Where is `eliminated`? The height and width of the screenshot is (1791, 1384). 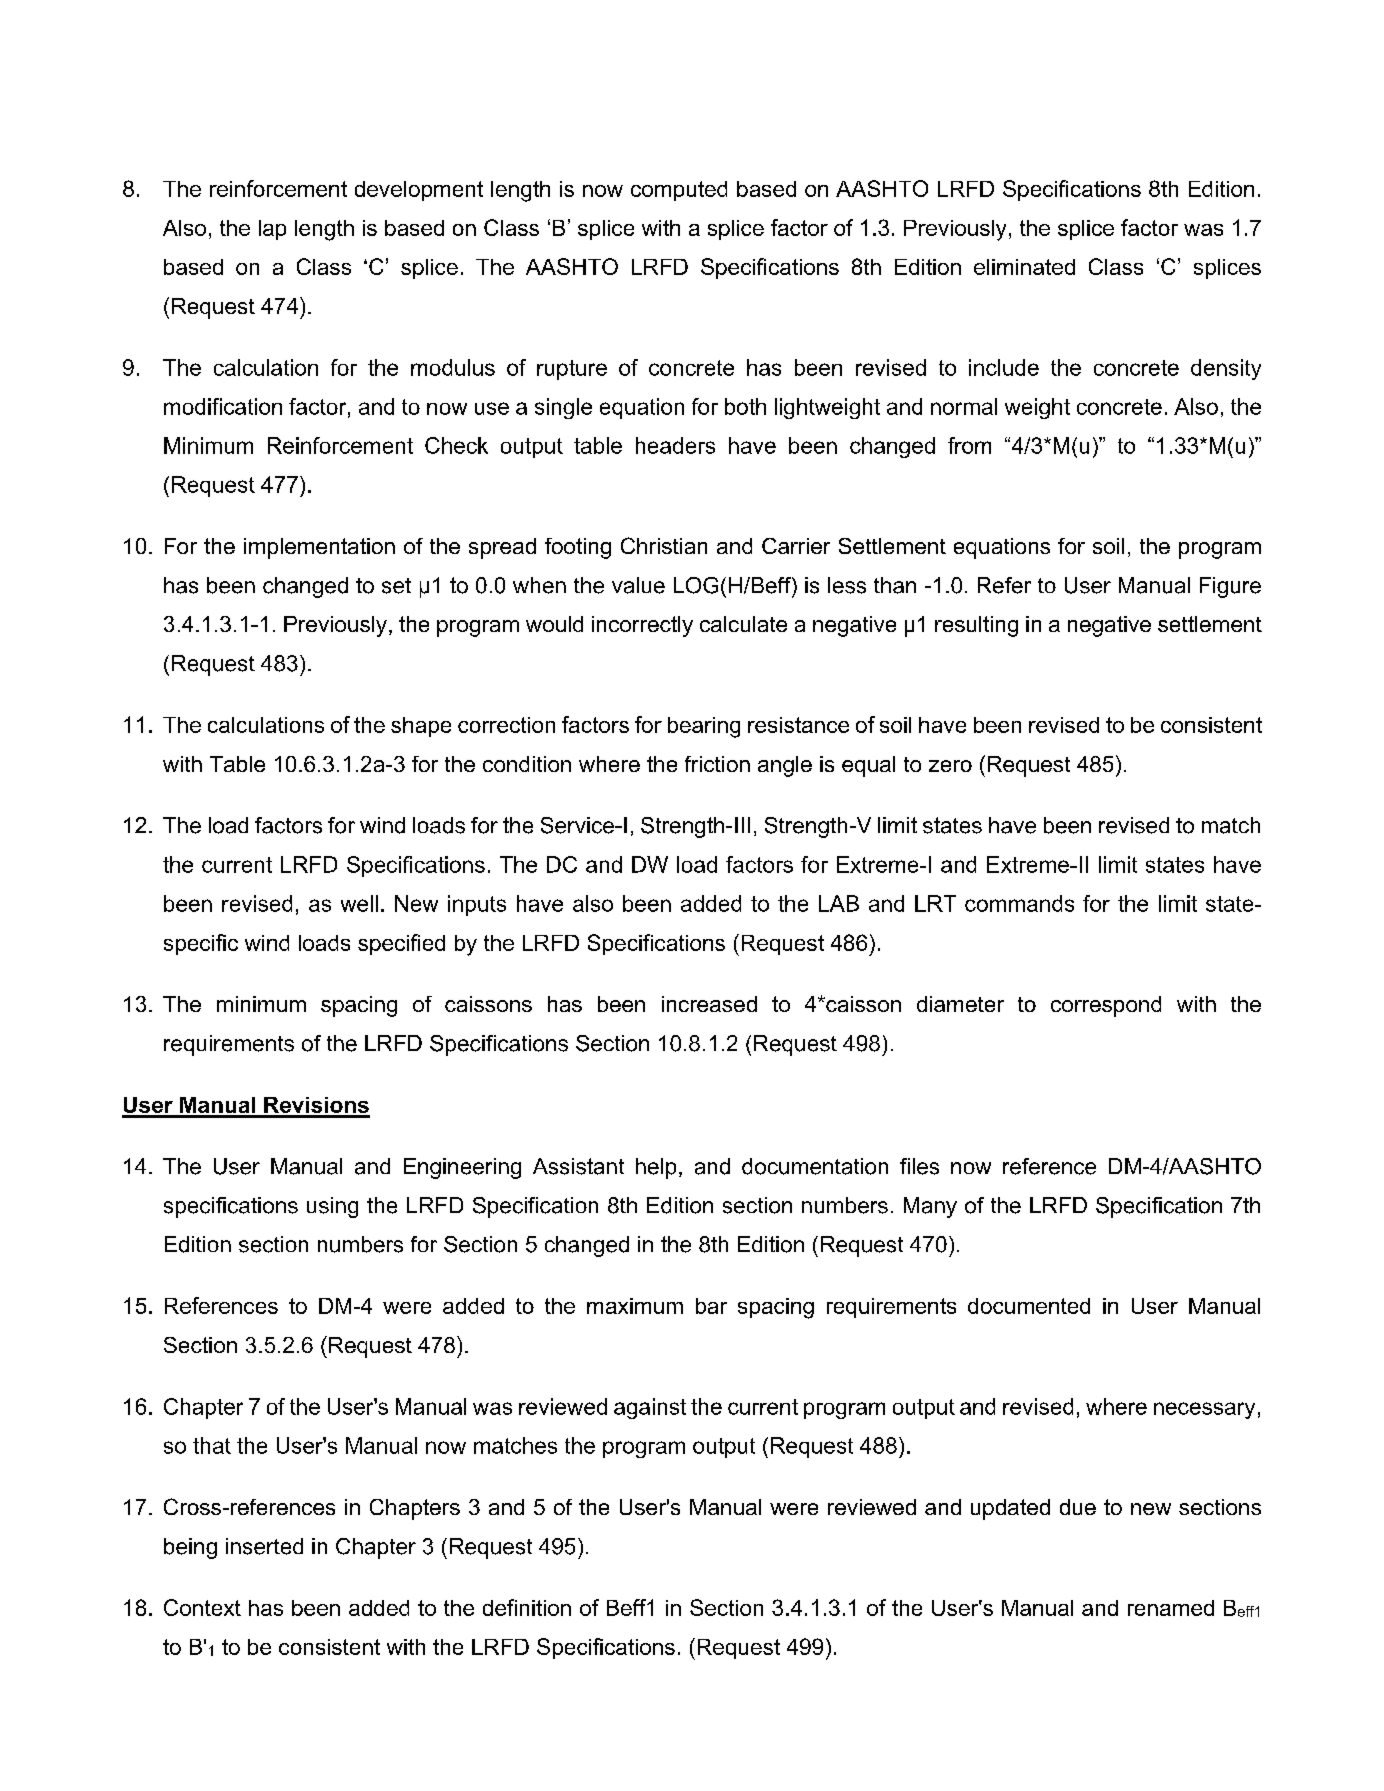
eliminated is located at coordinates (1024, 267).
